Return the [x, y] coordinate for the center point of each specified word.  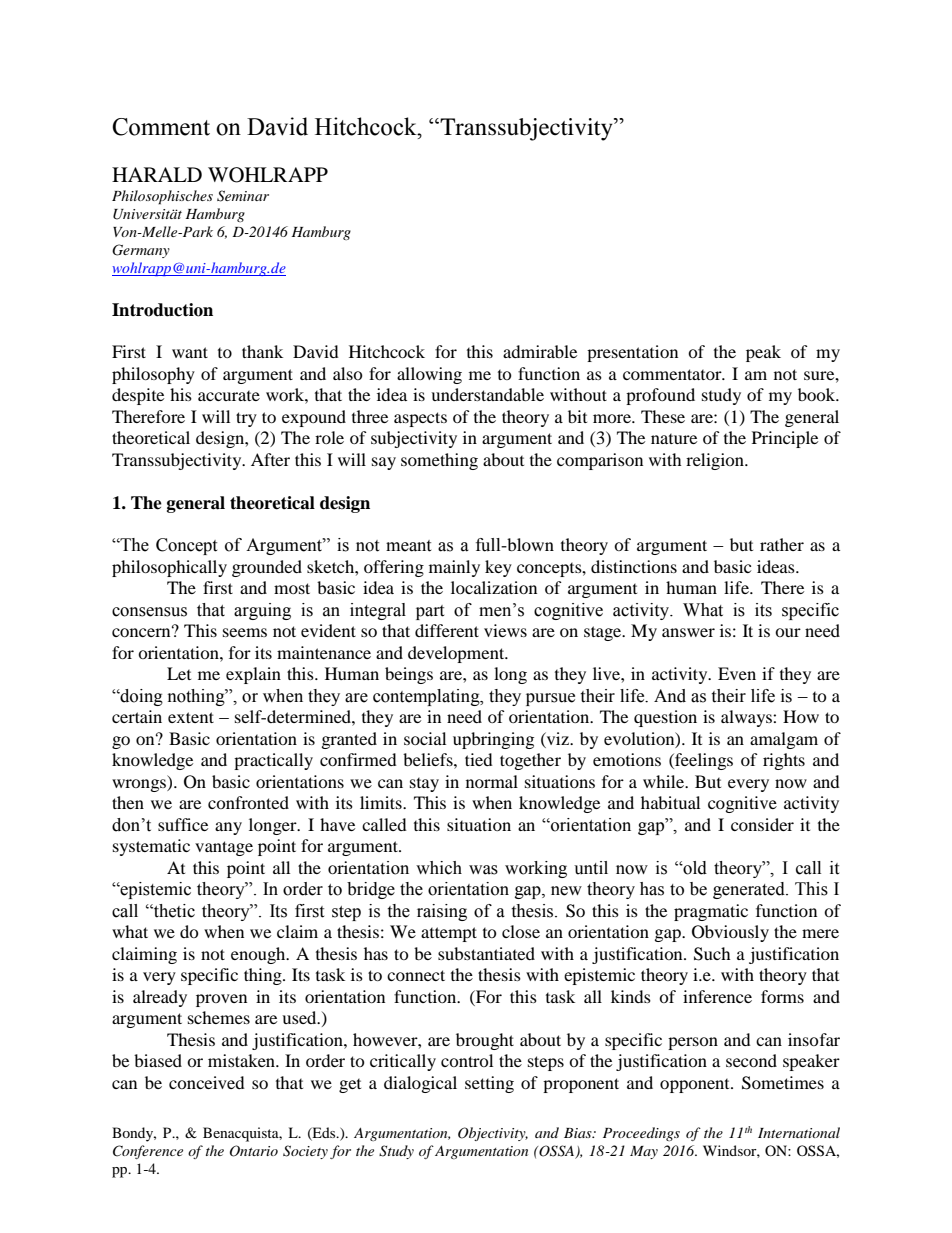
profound [660, 396]
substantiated [486, 953]
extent [191, 717]
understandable [487, 394]
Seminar [243, 196]
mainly [454, 568]
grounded [267, 568]
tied [479, 759]
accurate [229, 396]
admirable [540, 351]
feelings [703, 761]
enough [259, 955]
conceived [207, 1082]
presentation [632, 353]
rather [782, 544]
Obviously [730, 933]
